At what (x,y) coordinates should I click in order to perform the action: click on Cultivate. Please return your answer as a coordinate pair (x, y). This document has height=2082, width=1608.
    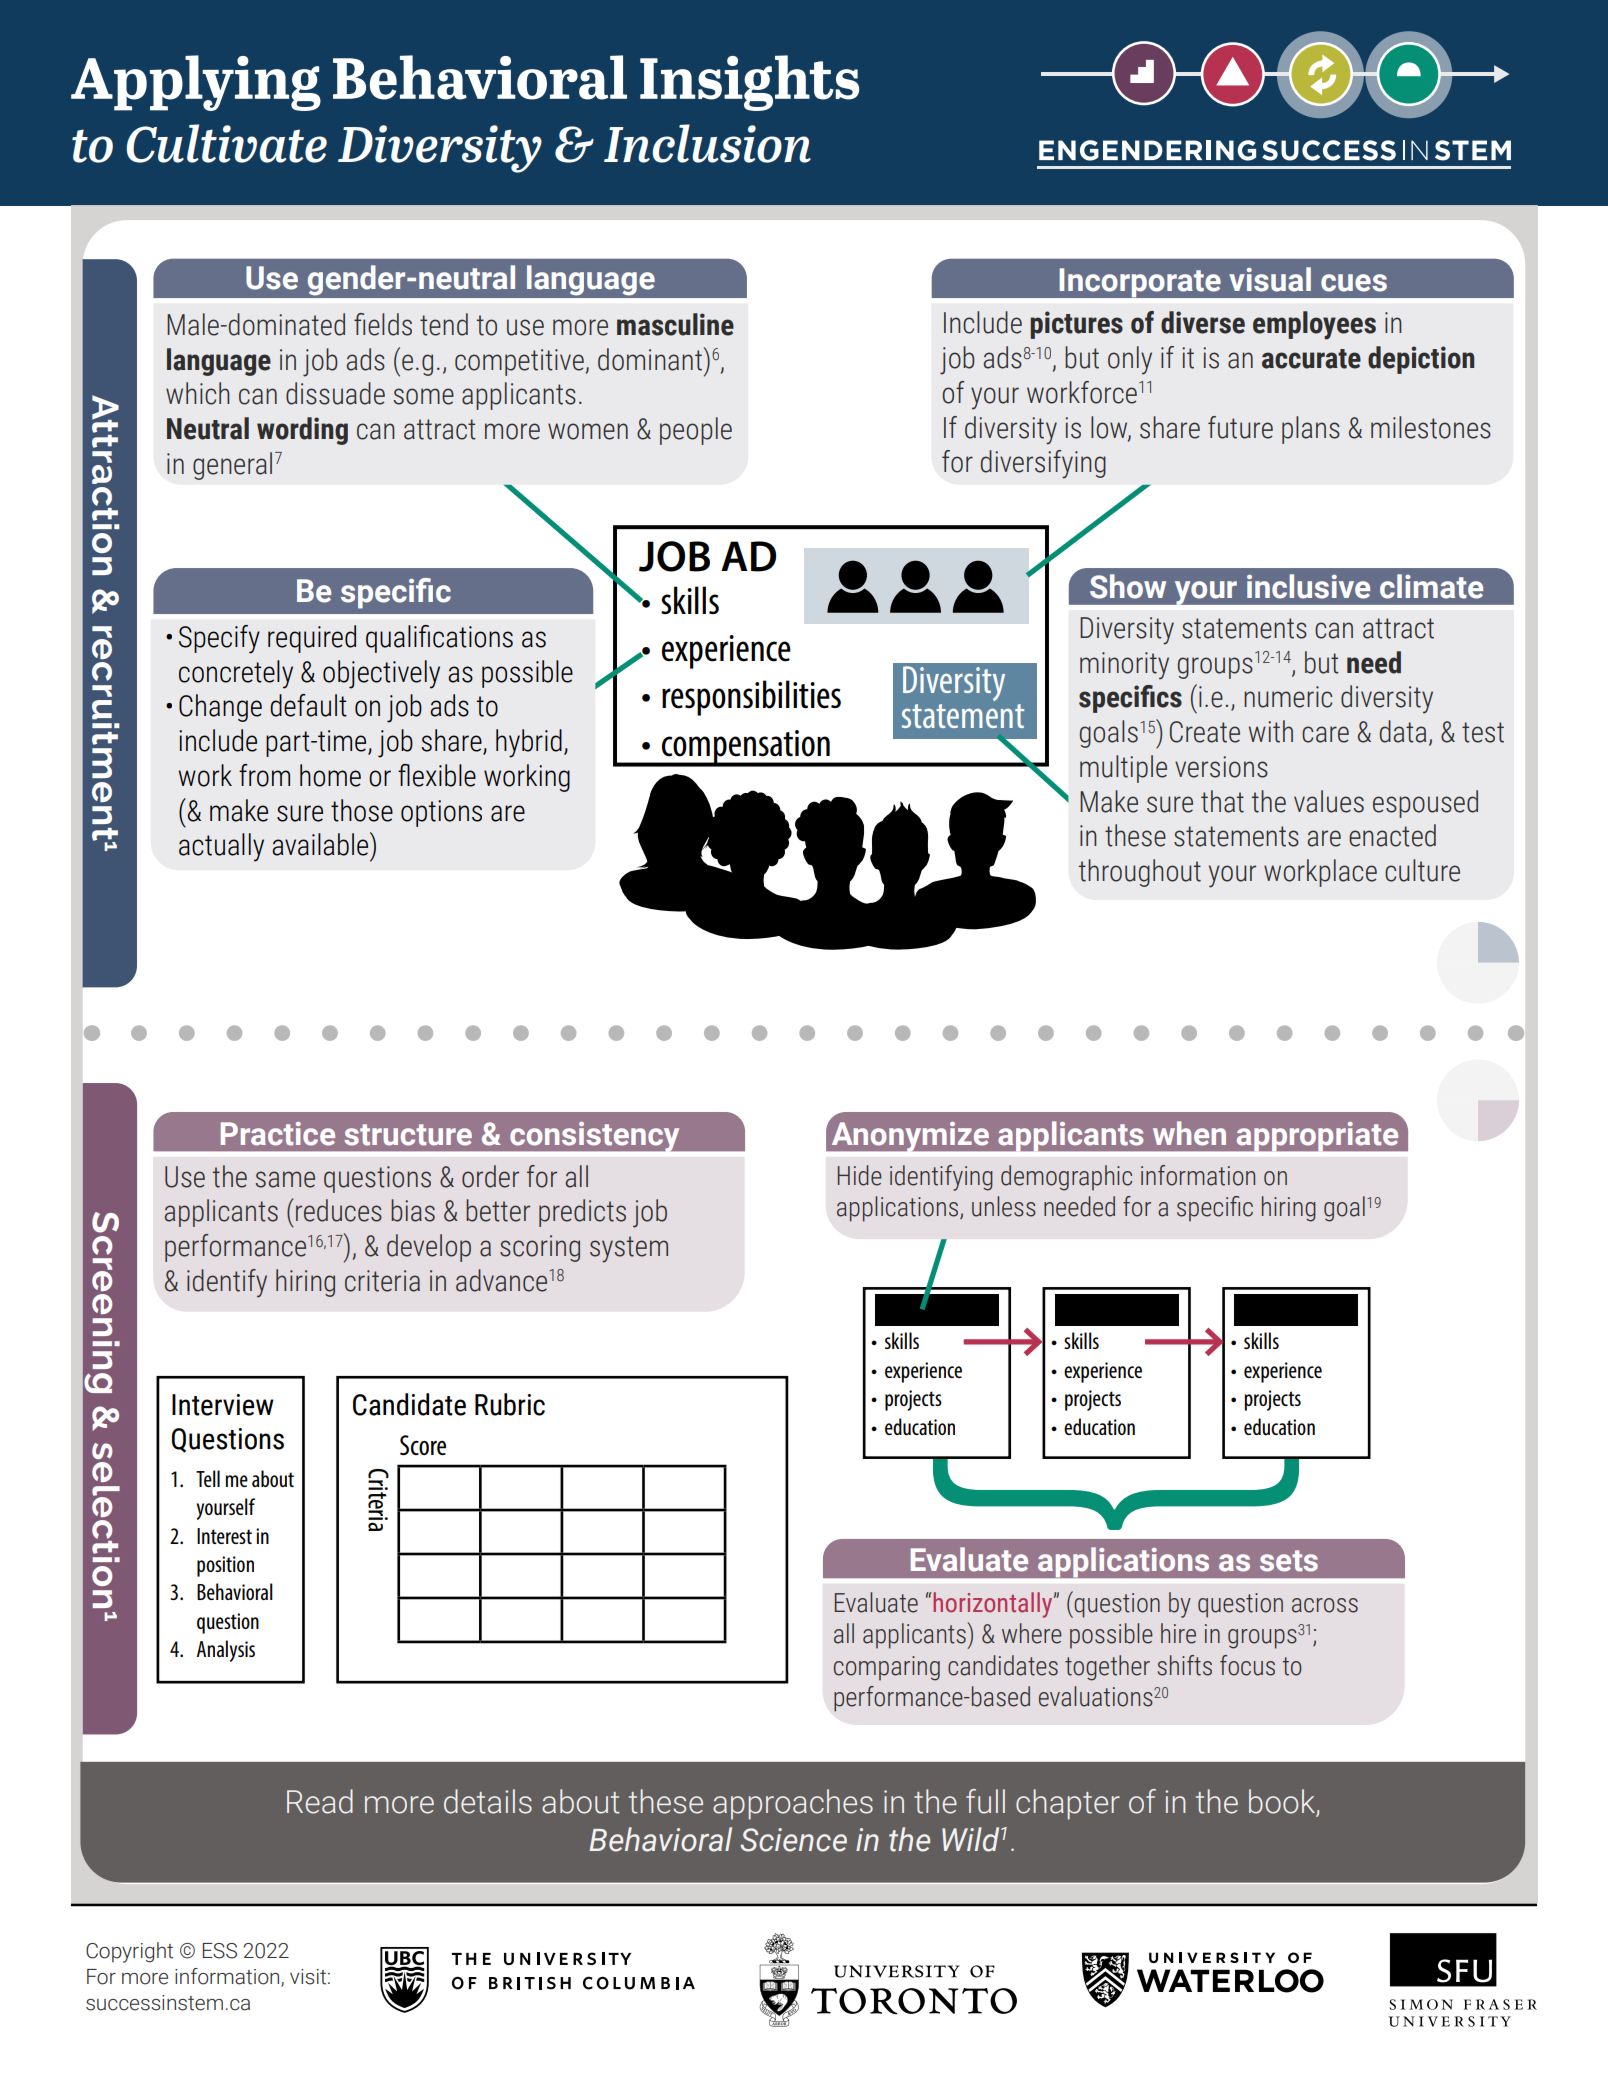
    Looking at the image, I should click on (226, 143).
